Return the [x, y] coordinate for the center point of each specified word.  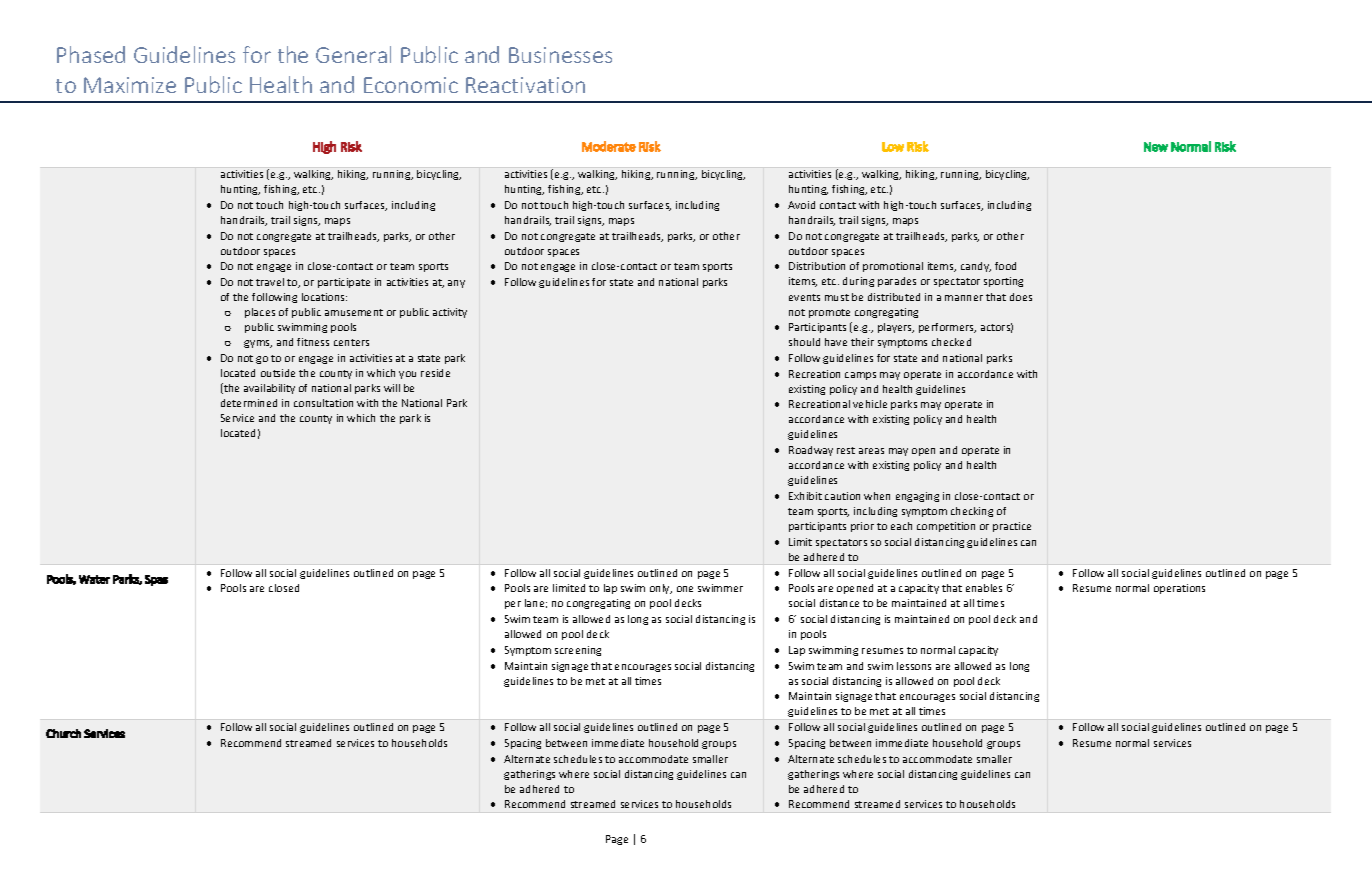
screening [578, 651]
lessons [914, 666]
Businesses [560, 55]
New [1156, 147]
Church [63, 733]
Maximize [130, 85]
